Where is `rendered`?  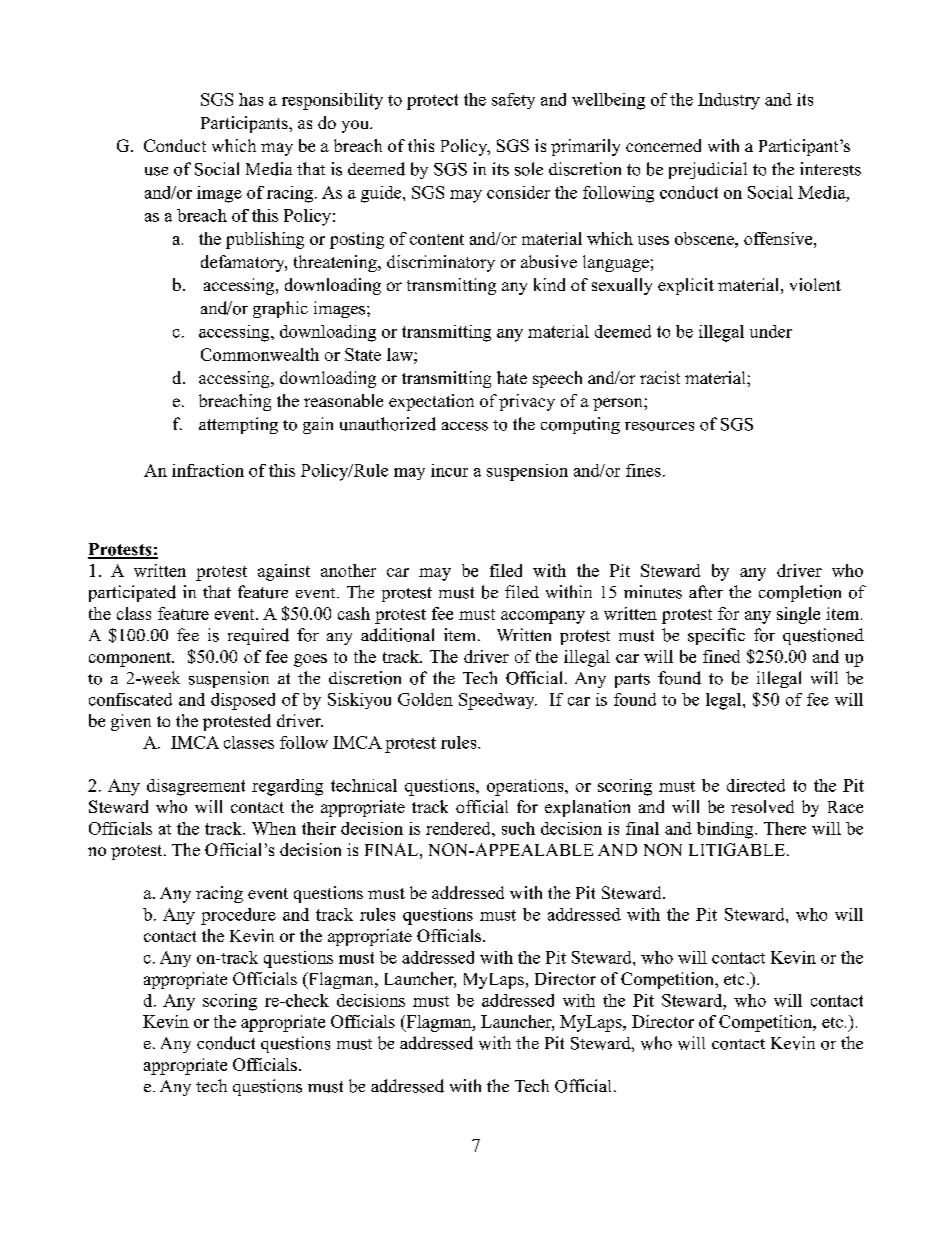 rendered is located at coordinates (459, 828).
